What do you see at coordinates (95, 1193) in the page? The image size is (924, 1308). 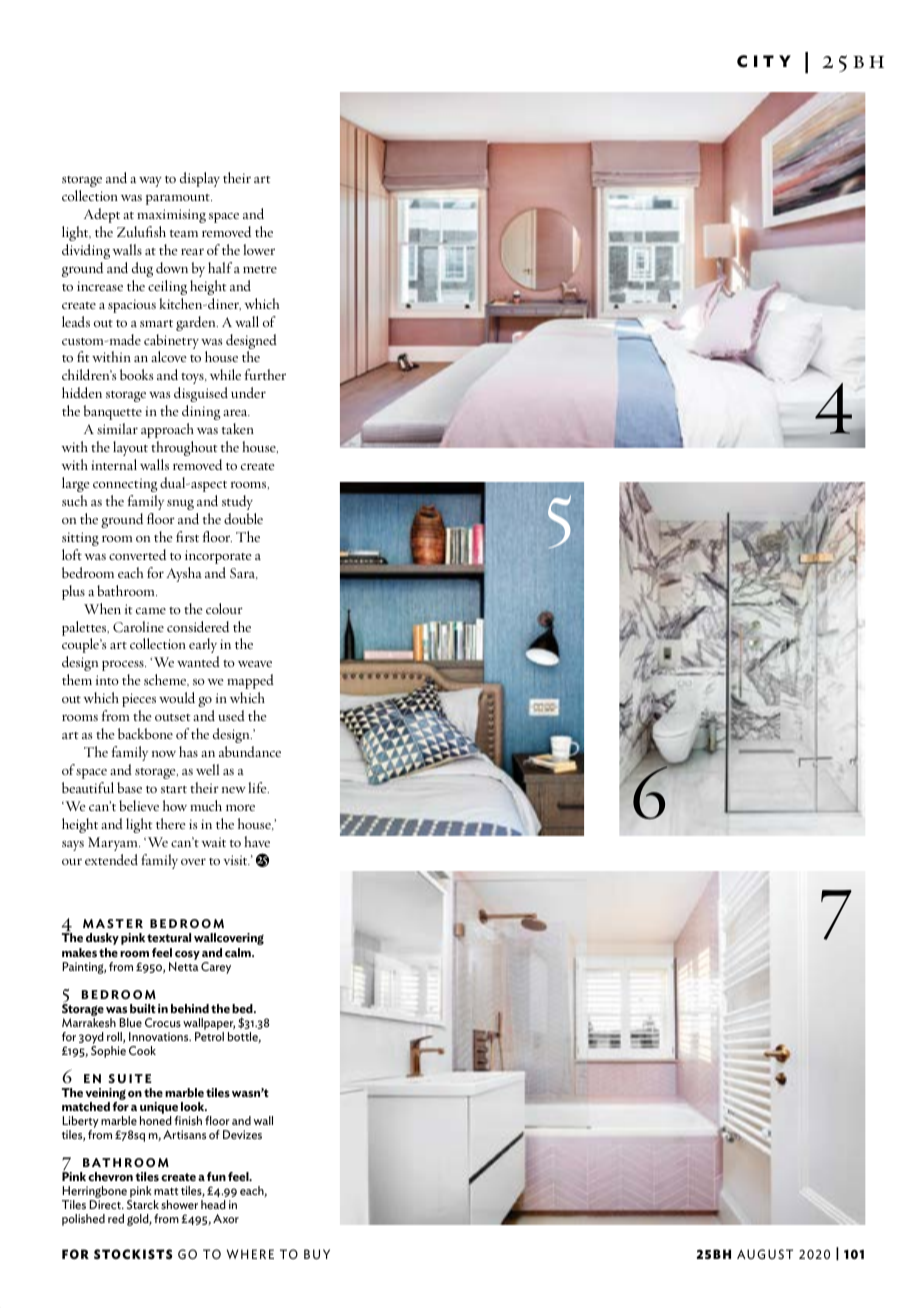 I see `Herringbone` at bounding box center [95, 1193].
